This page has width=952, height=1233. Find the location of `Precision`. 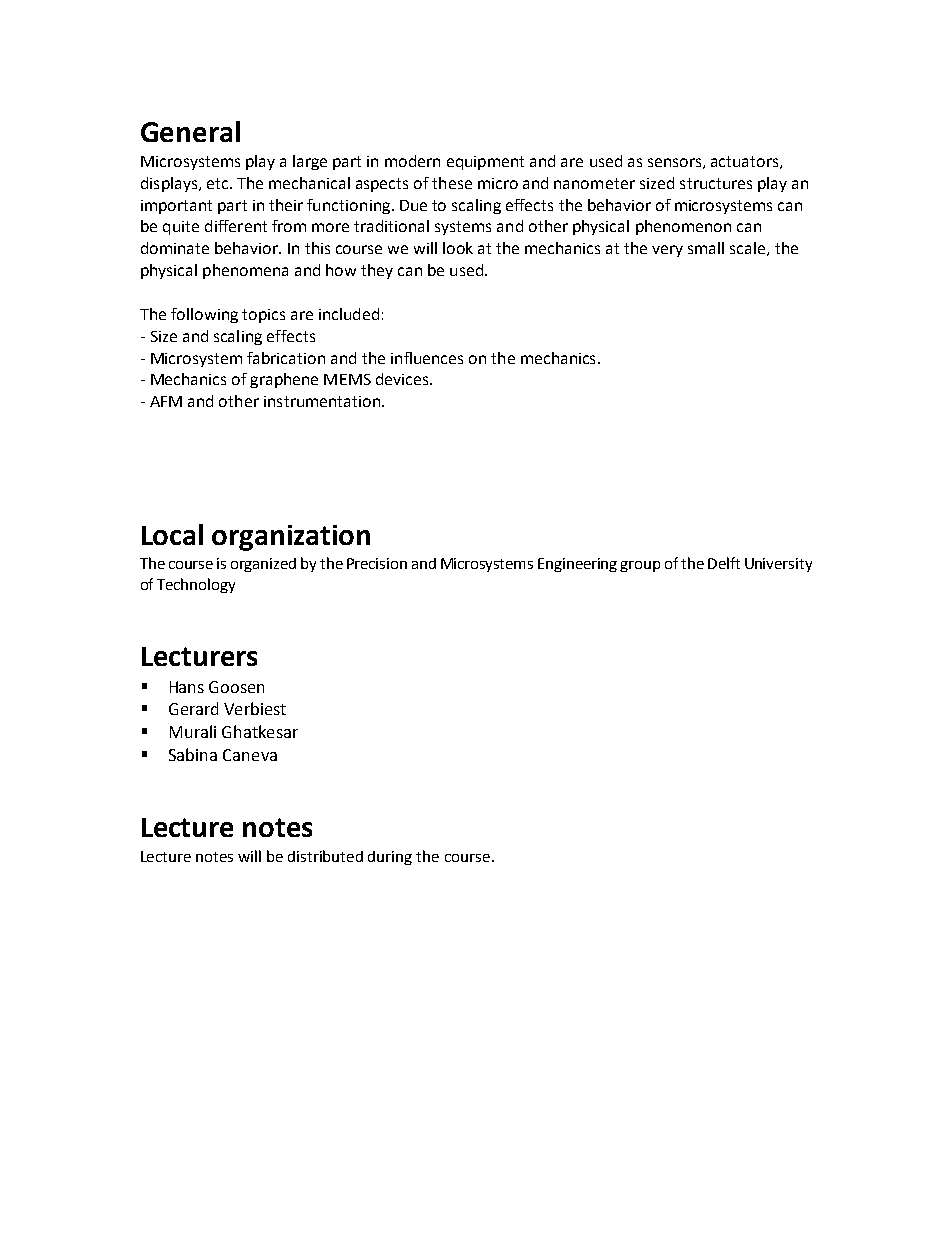

Precision is located at coordinates (377, 563).
